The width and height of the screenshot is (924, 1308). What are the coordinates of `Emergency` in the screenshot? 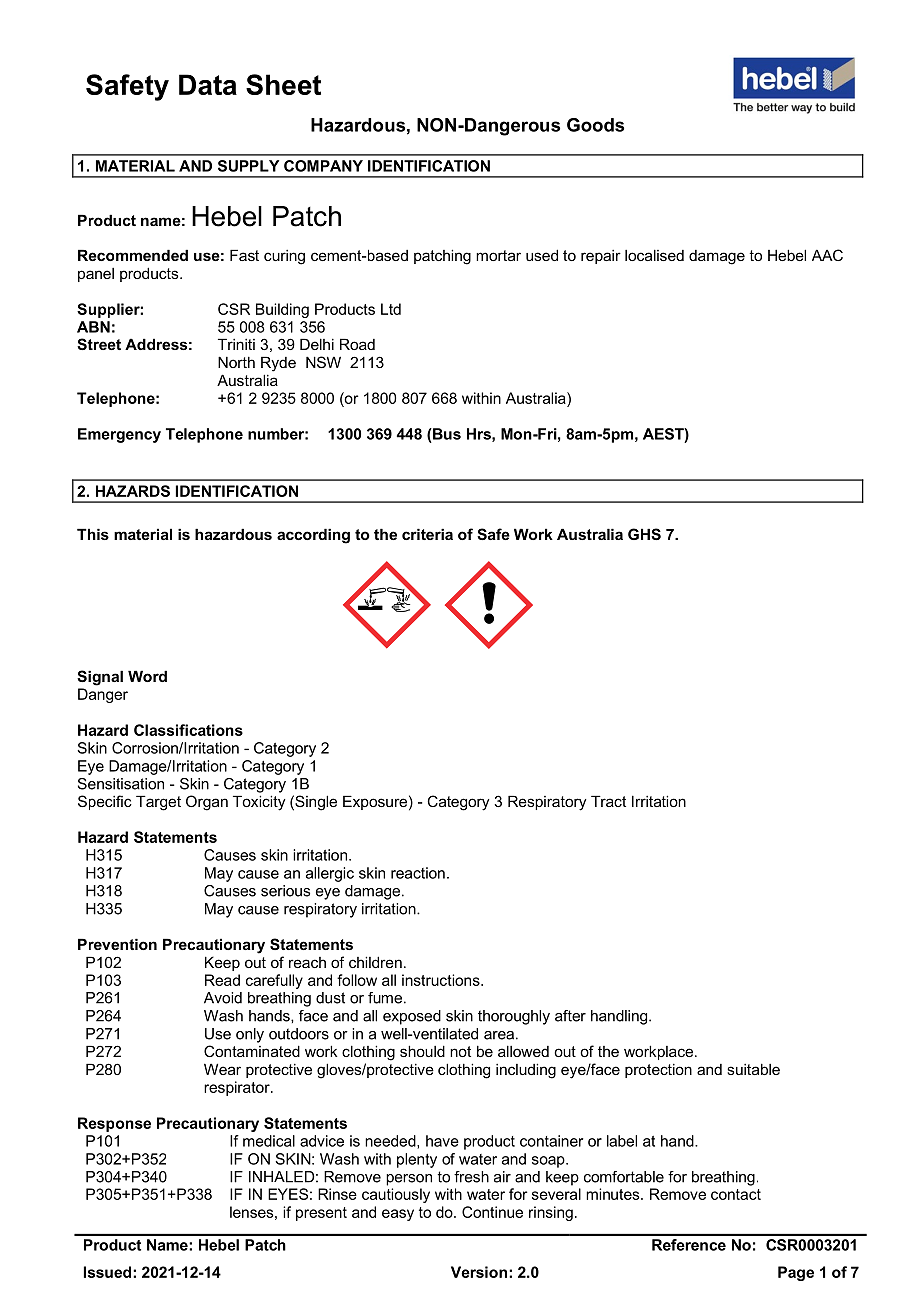 It's located at (119, 435).
